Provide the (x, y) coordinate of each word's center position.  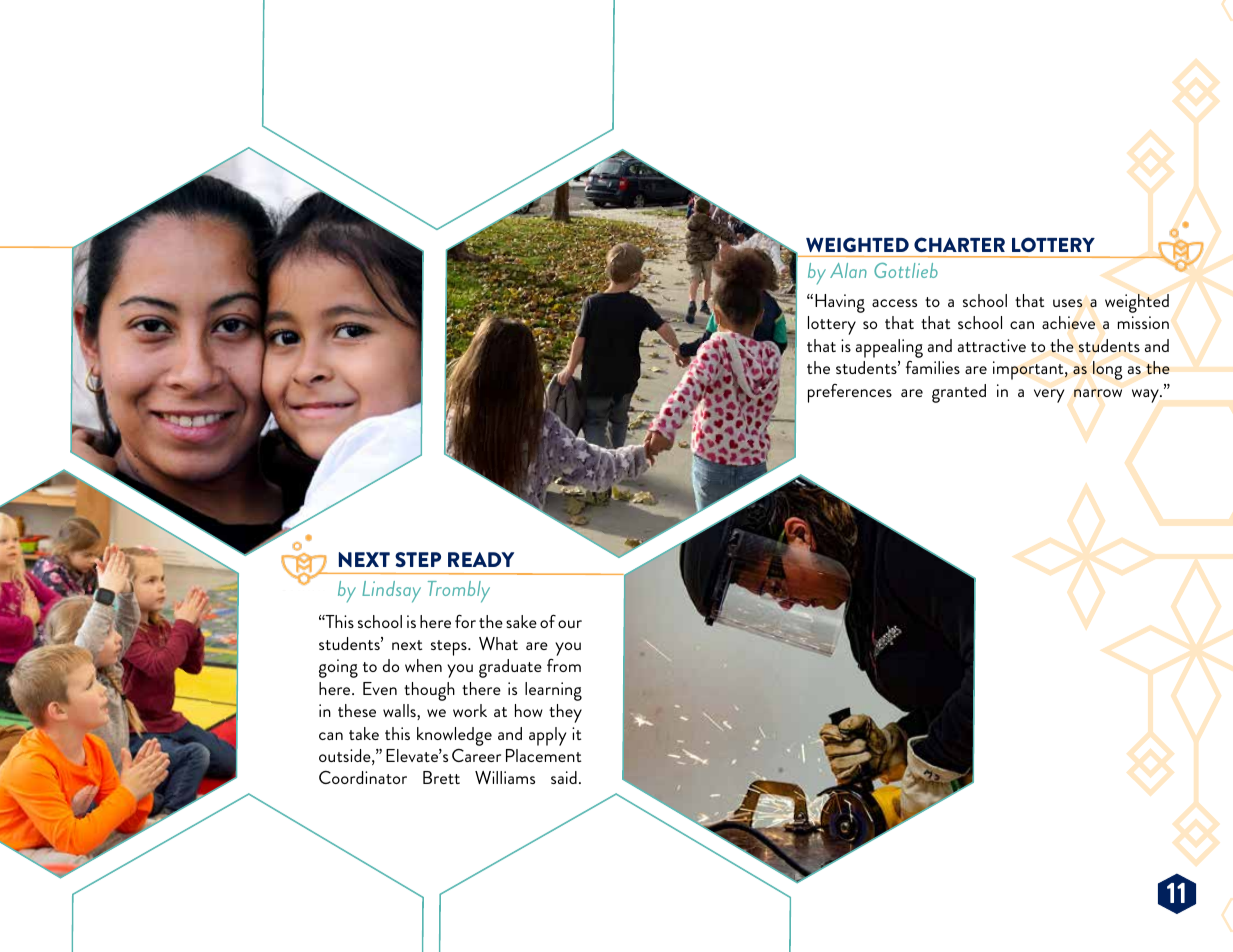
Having (840, 303)
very (1049, 396)
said (564, 777)
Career (476, 755)
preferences (850, 393)
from (564, 665)
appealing (889, 348)
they (565, 713)
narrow (1098, 393)
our (570, 624)
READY (481, 559)
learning (553, 691)
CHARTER (959, 244)
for (465, 621)
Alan (848, 270)
